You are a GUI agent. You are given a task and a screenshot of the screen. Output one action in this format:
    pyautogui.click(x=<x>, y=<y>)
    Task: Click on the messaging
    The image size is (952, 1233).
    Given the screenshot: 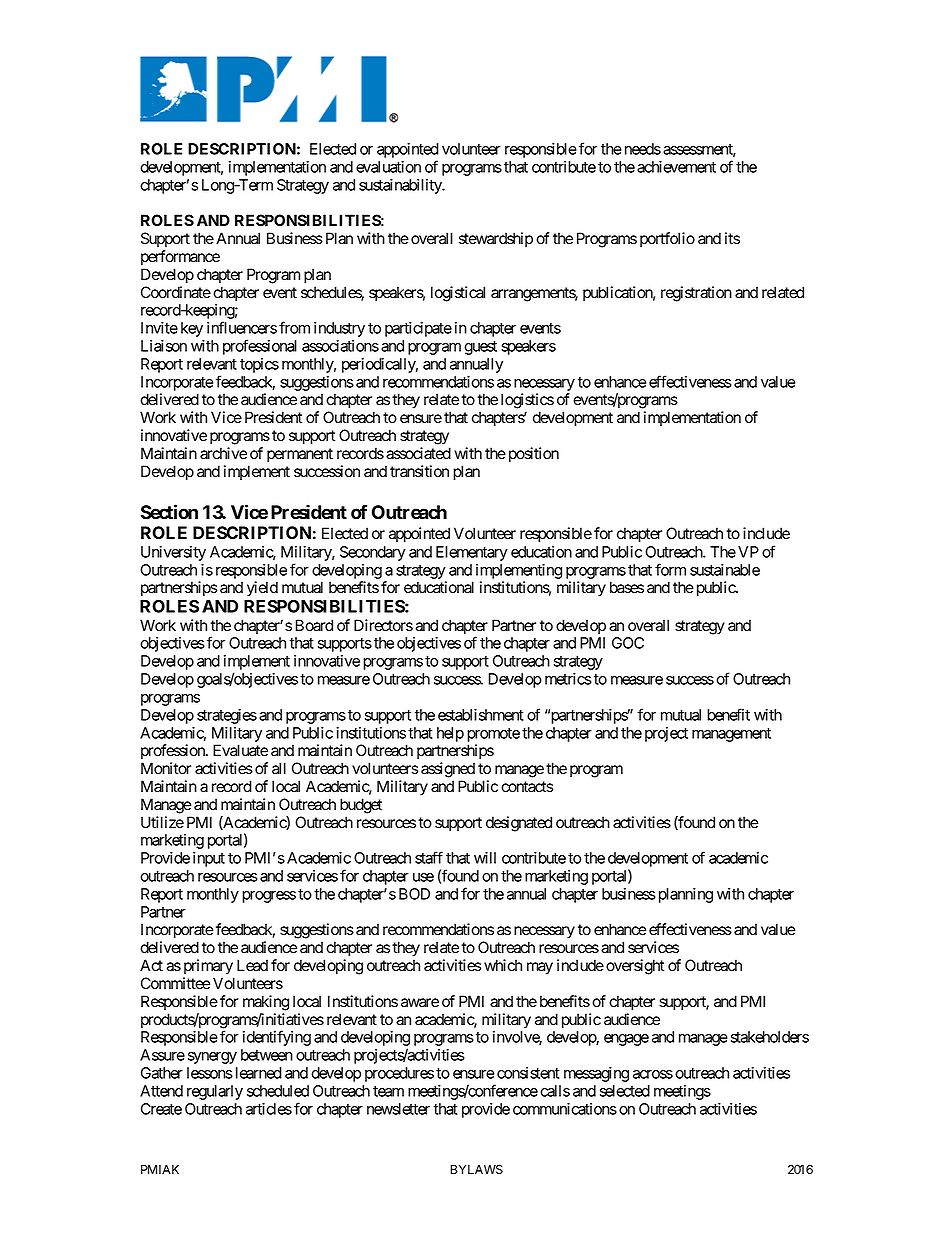 What is the action you would take?
    pyautogui.click(x=596, y=1074)
